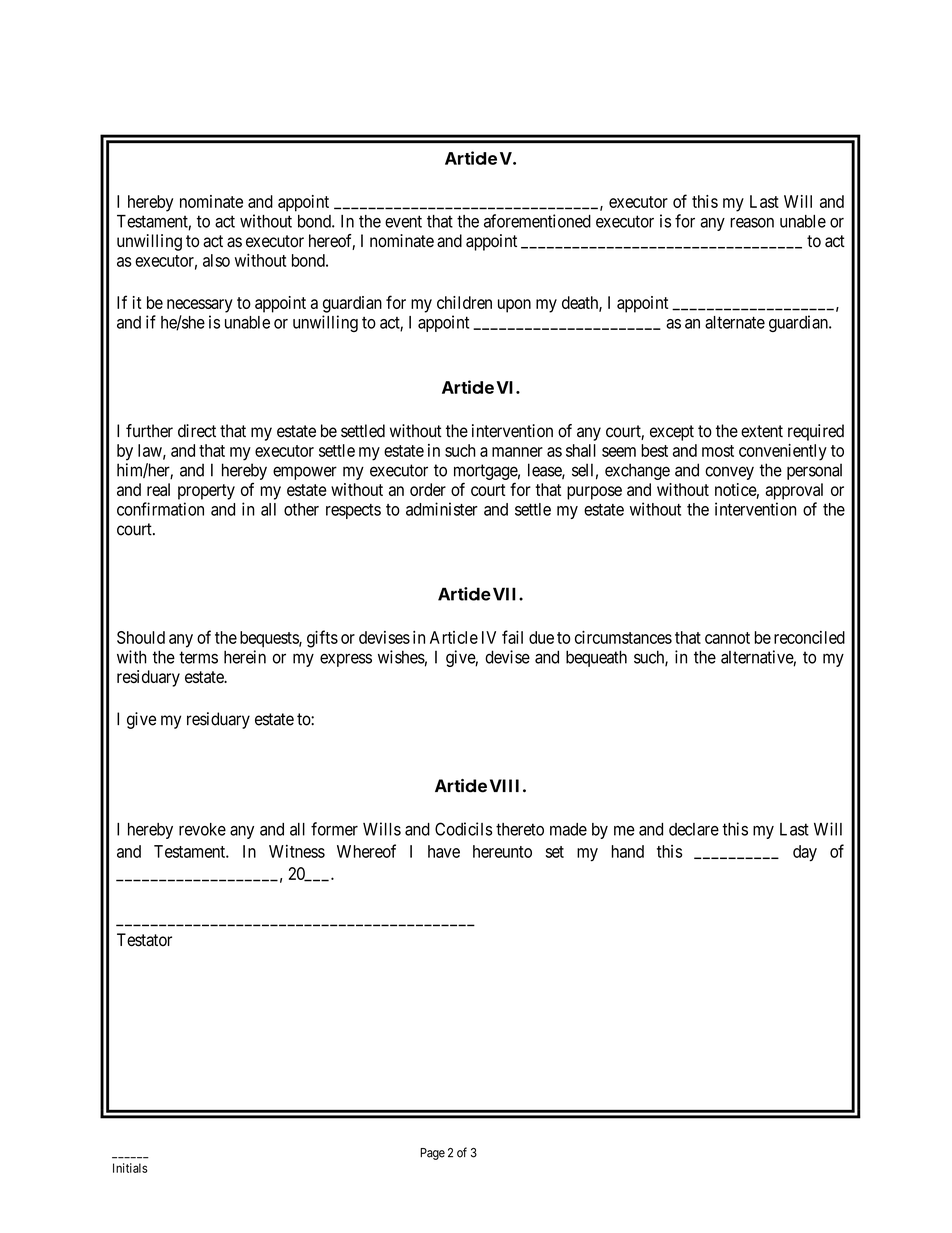 The height and width of the screenshot is (1233, 952). I want to click on approval, so click(794, 491).
